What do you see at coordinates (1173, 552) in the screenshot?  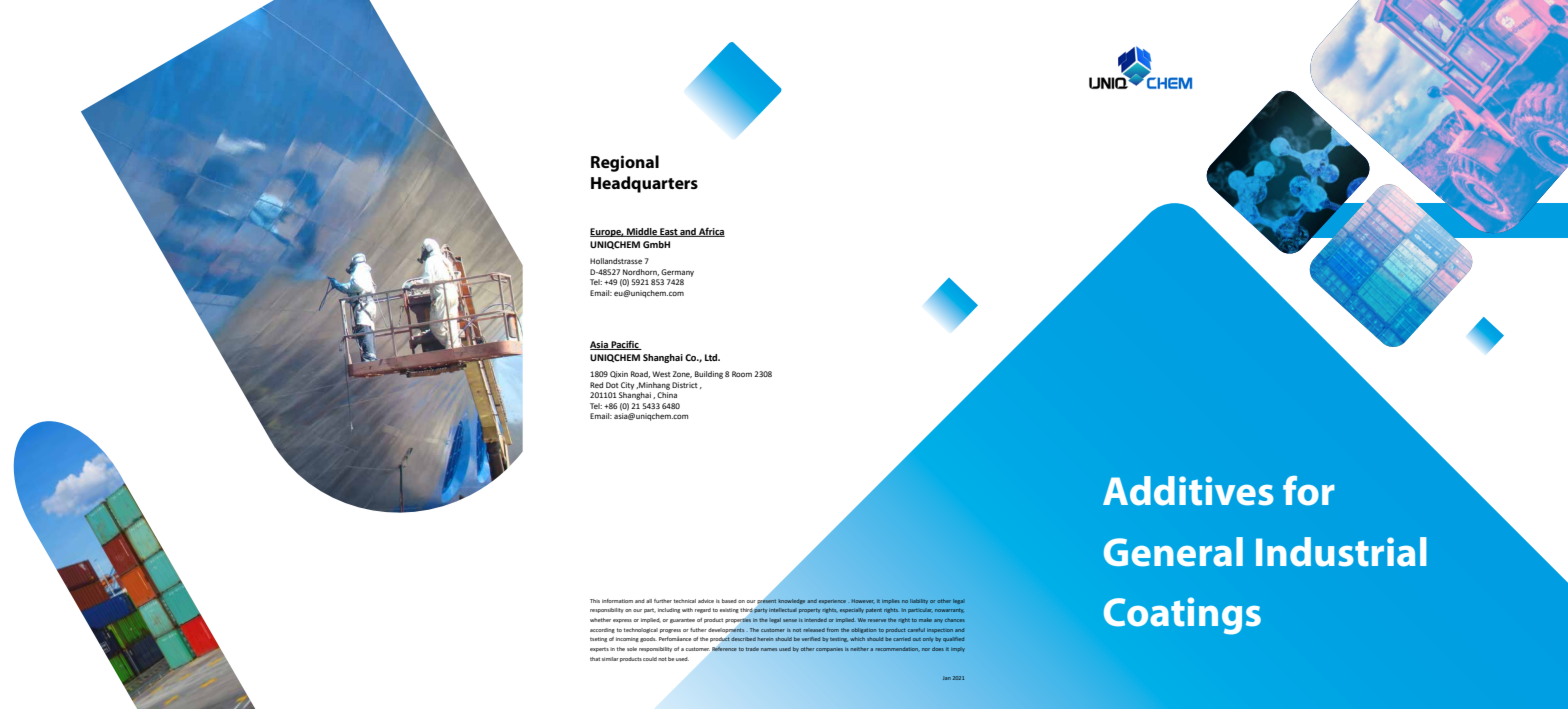 I see `General` at bounding box center [1173, 552].
